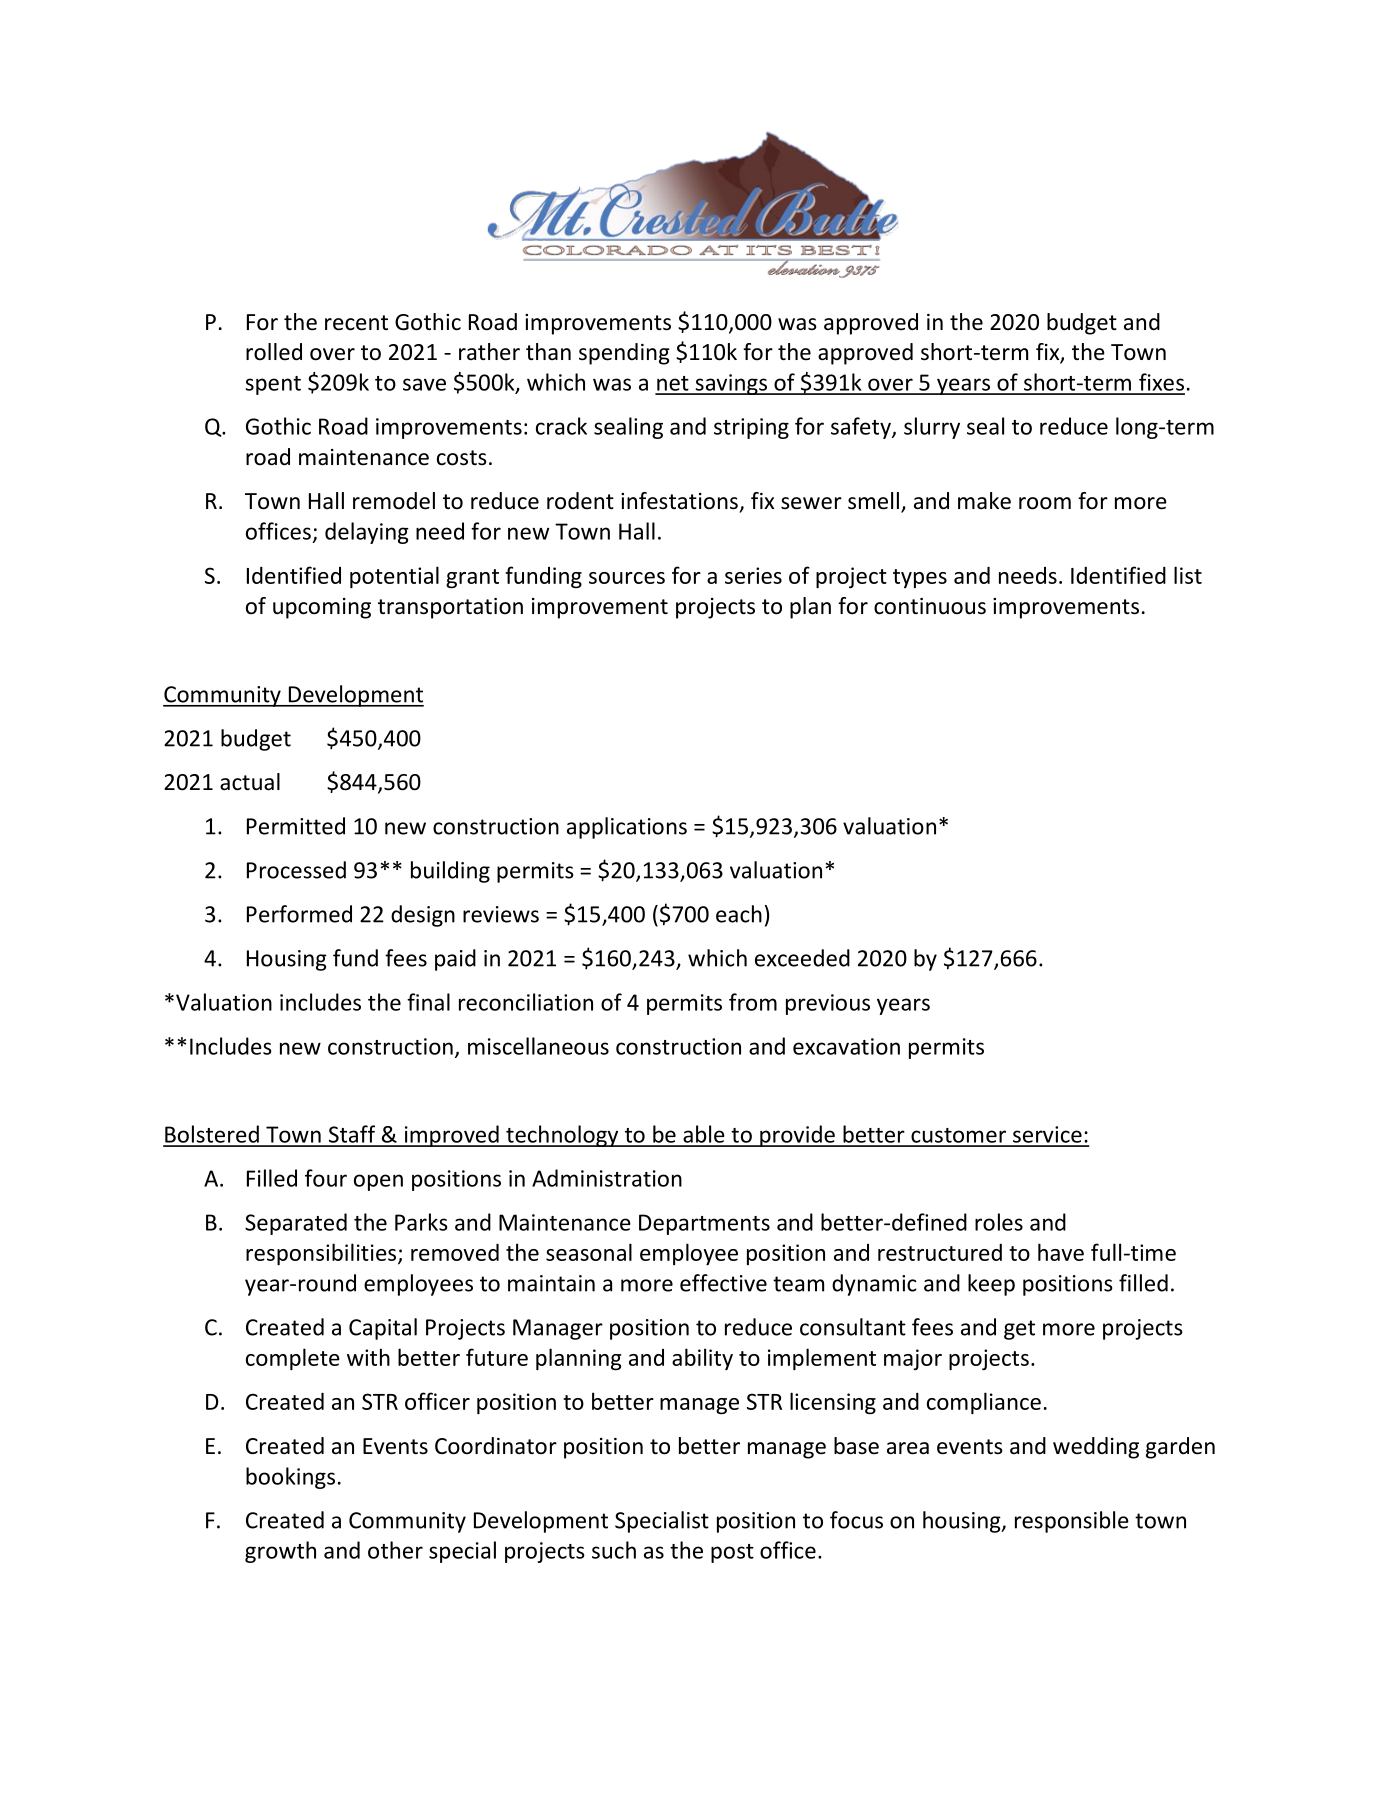 The image size is (1387, 1795). I want to click on other, so click(395, 1550).
